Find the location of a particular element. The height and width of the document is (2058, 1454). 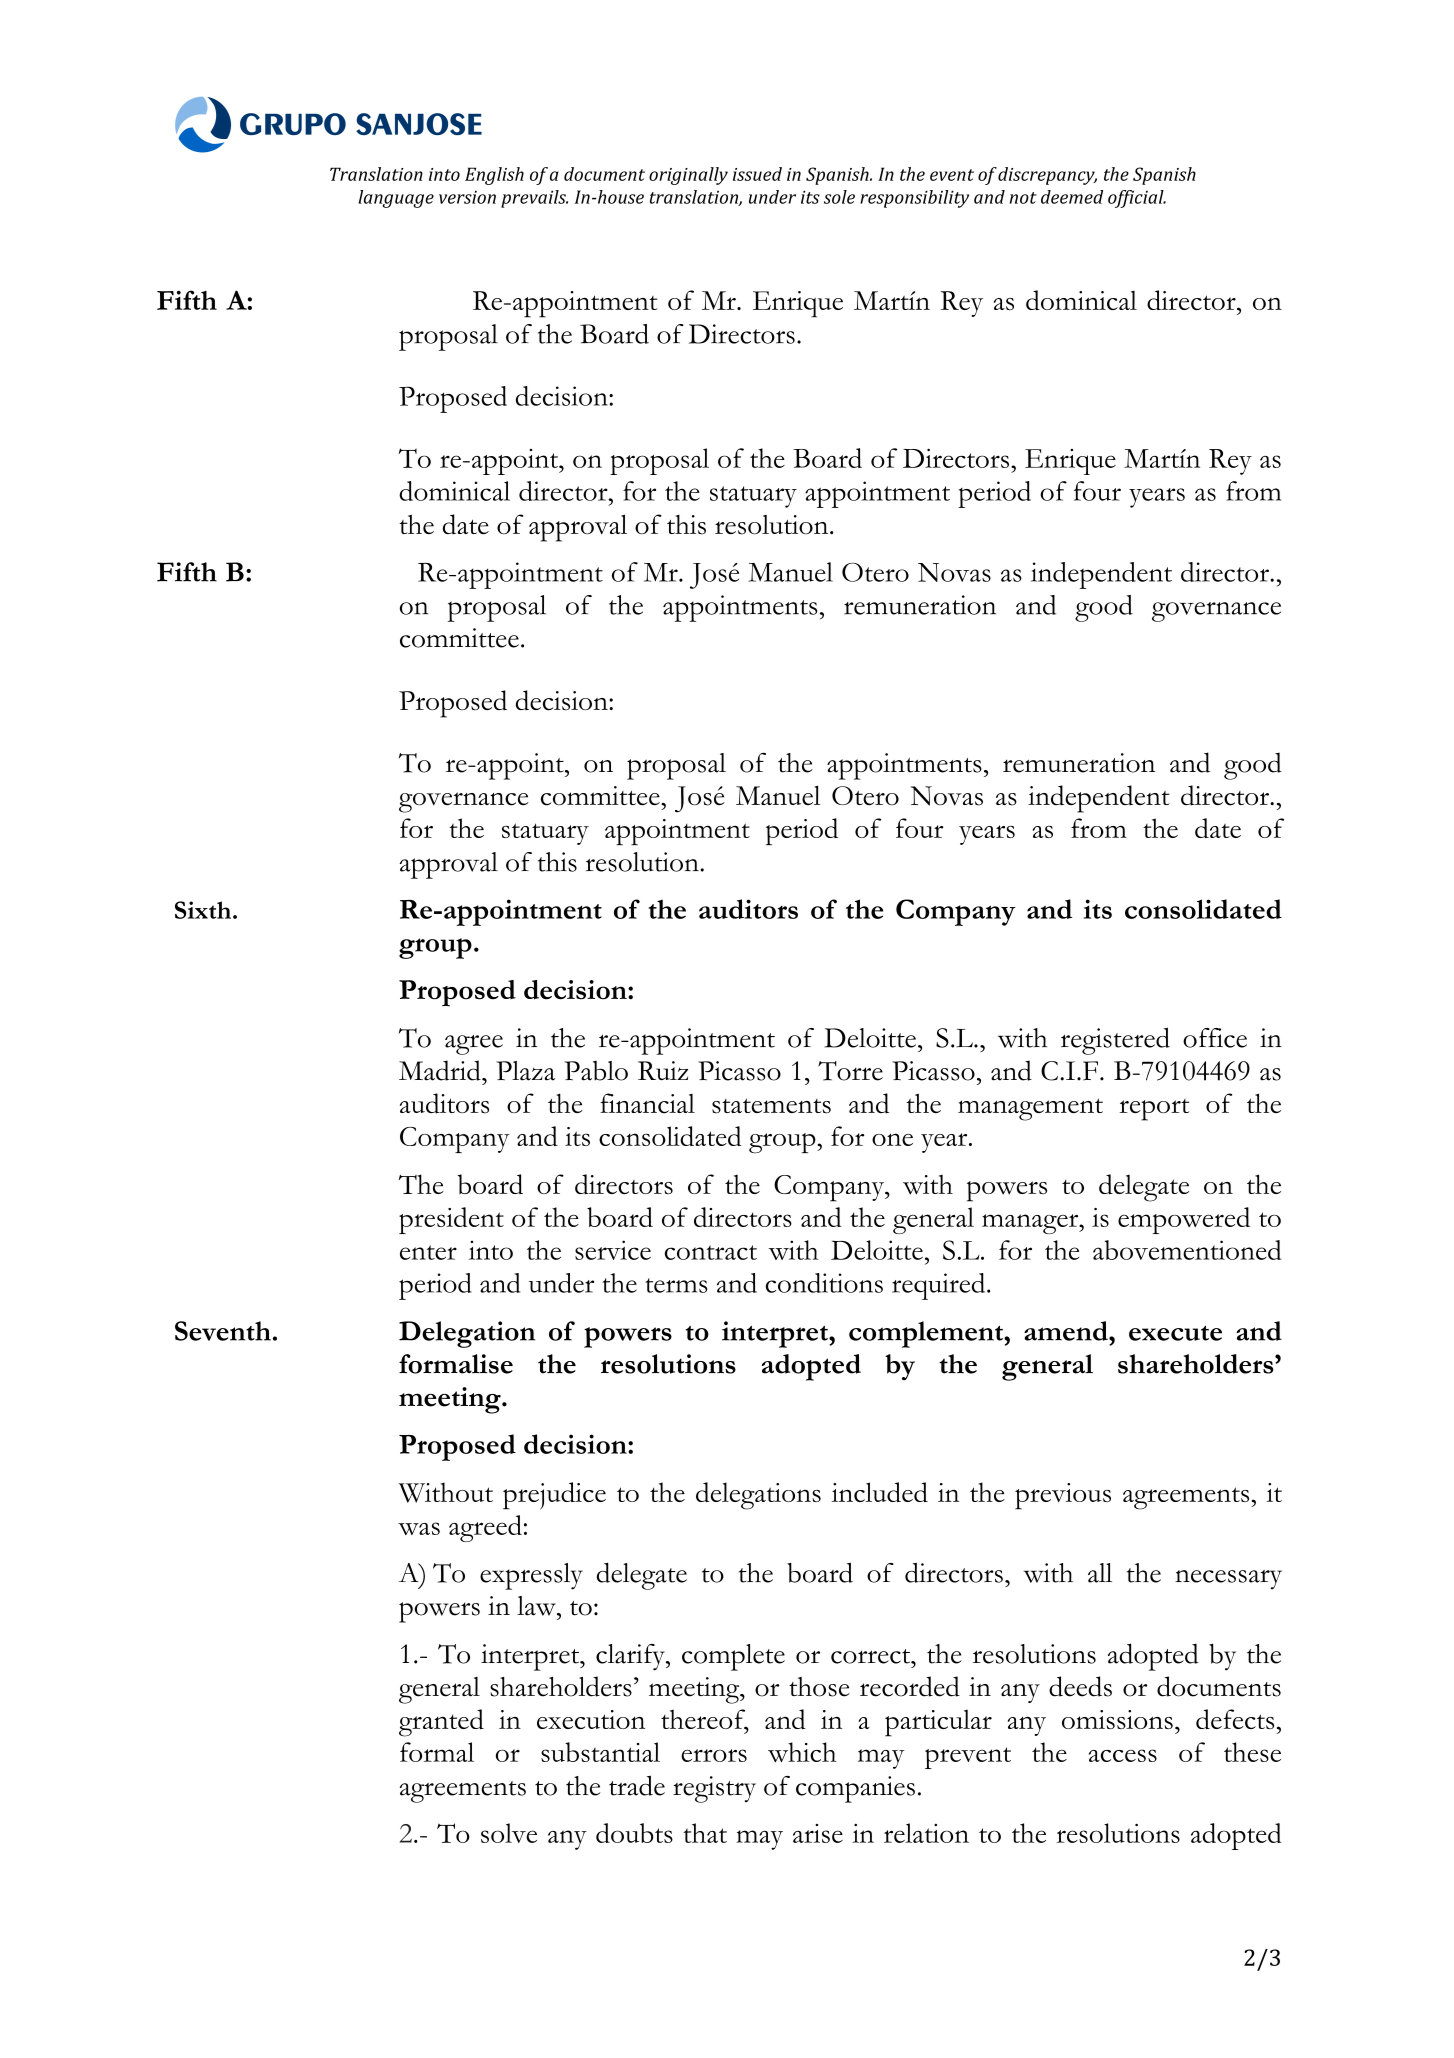

Sixth is located at coordinates (203, 910).
